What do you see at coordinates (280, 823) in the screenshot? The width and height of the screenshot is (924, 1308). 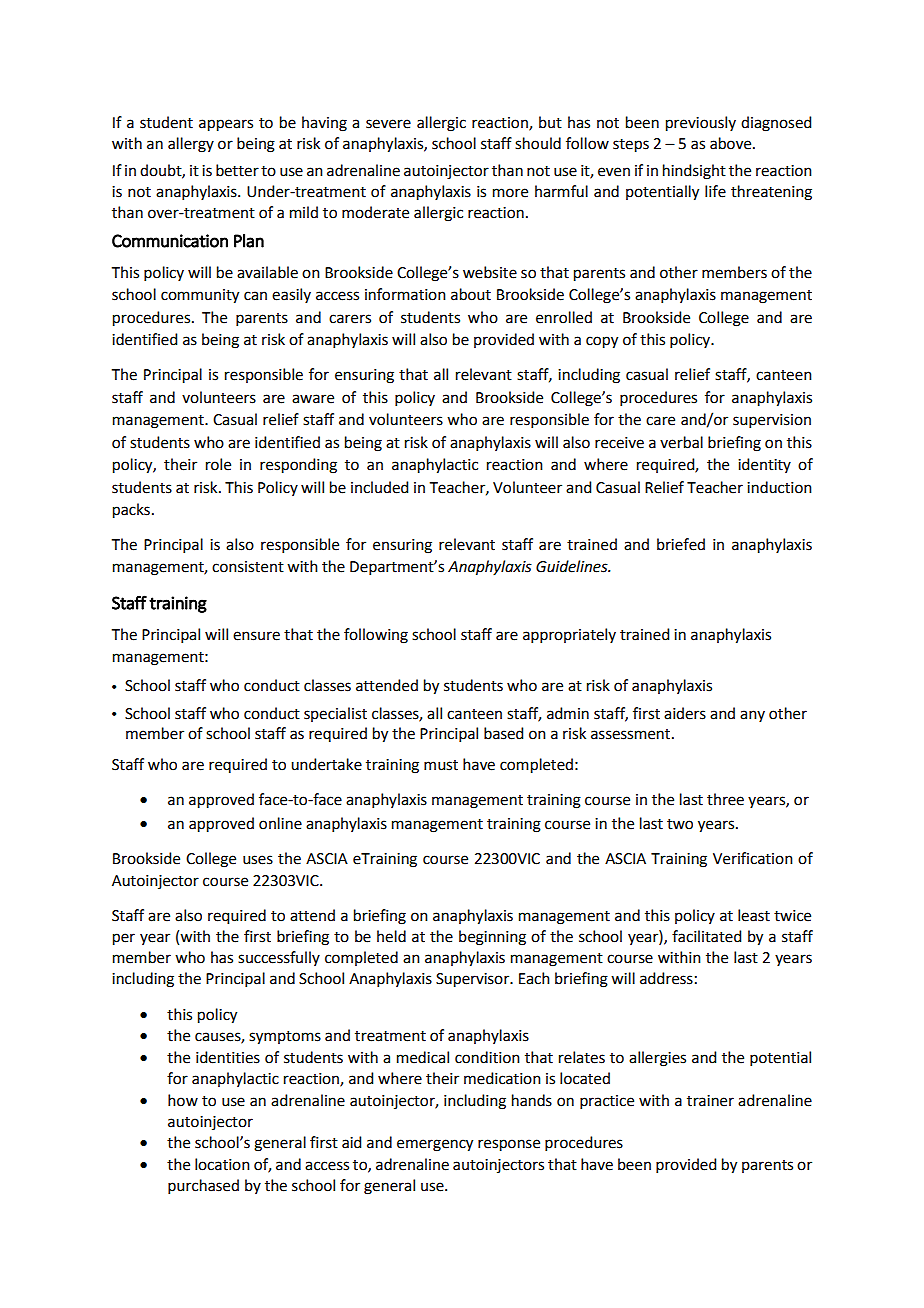 I see `online` at bounding box center [280, 823].
